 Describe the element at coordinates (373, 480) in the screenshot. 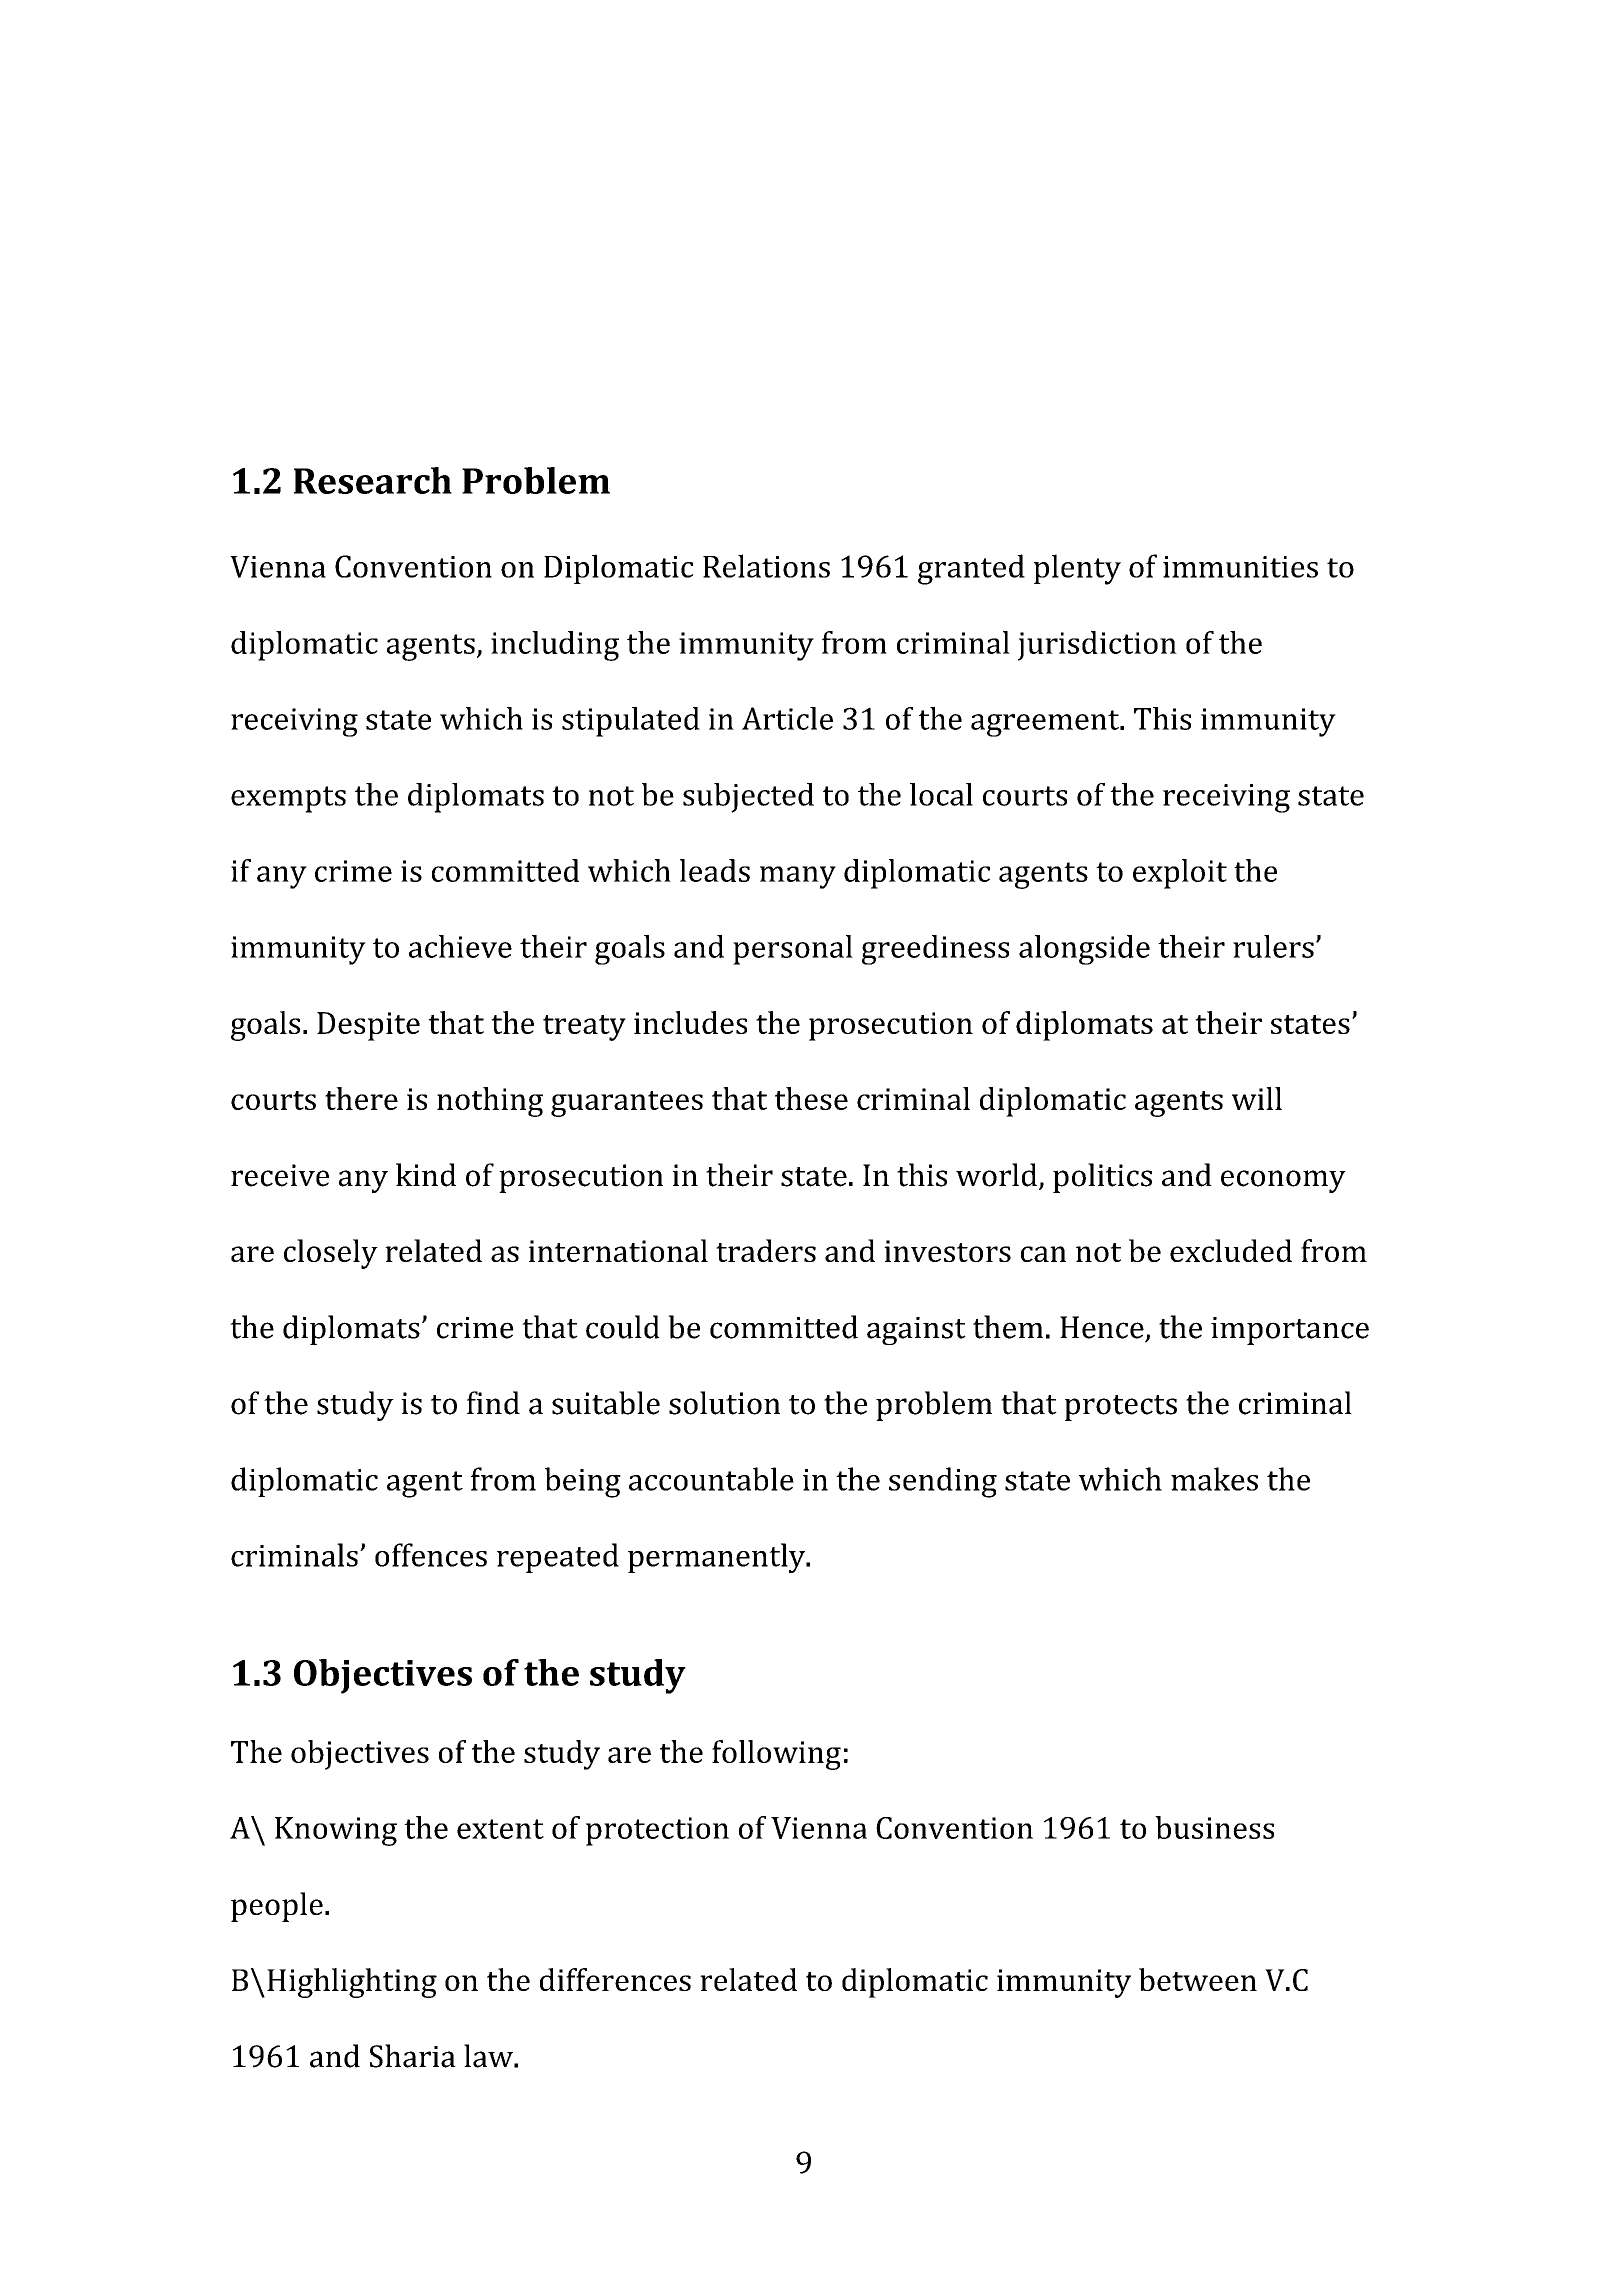

I see `Research` at that location.
